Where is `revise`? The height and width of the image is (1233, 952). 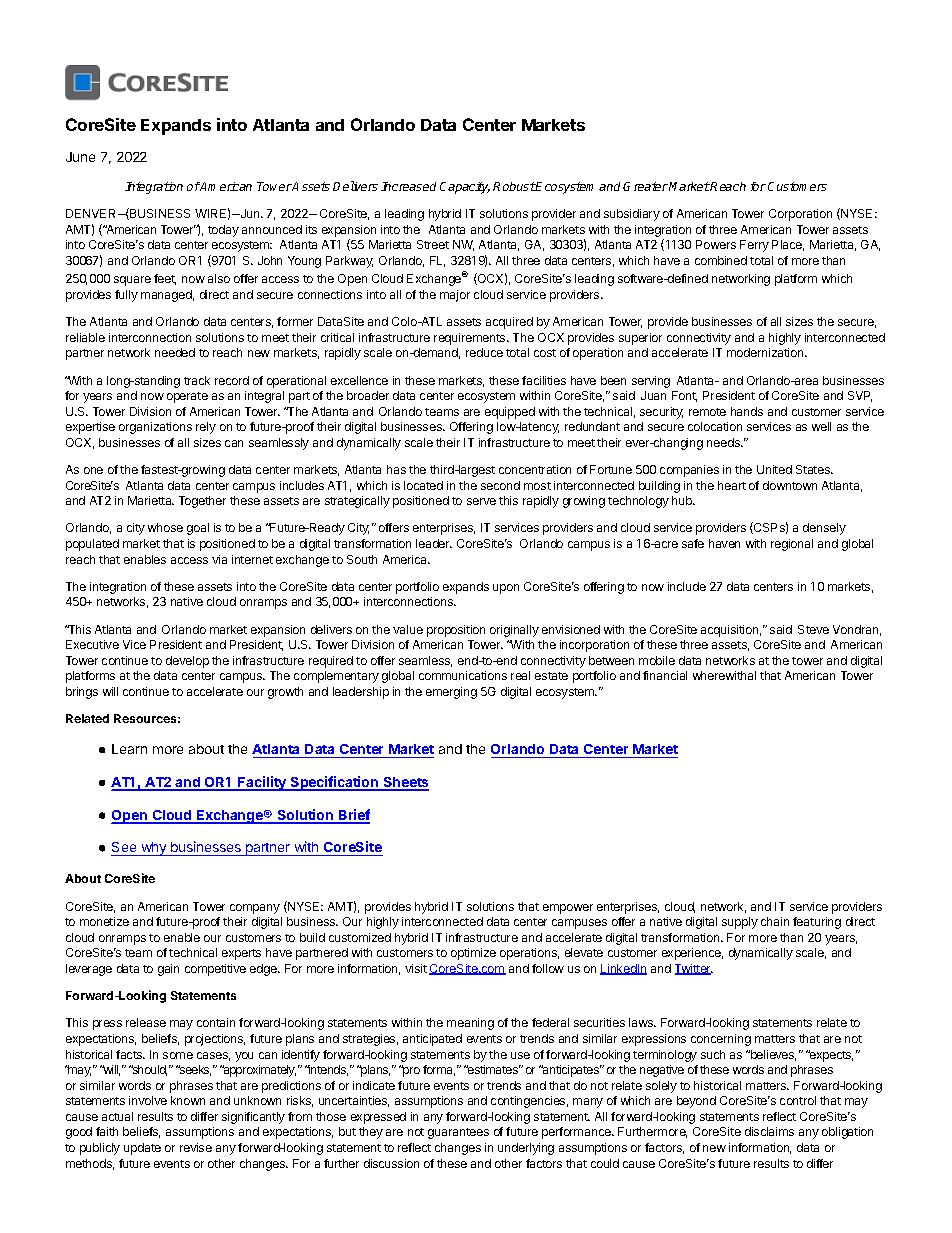 revise is located at coordinates (196, 1147).
